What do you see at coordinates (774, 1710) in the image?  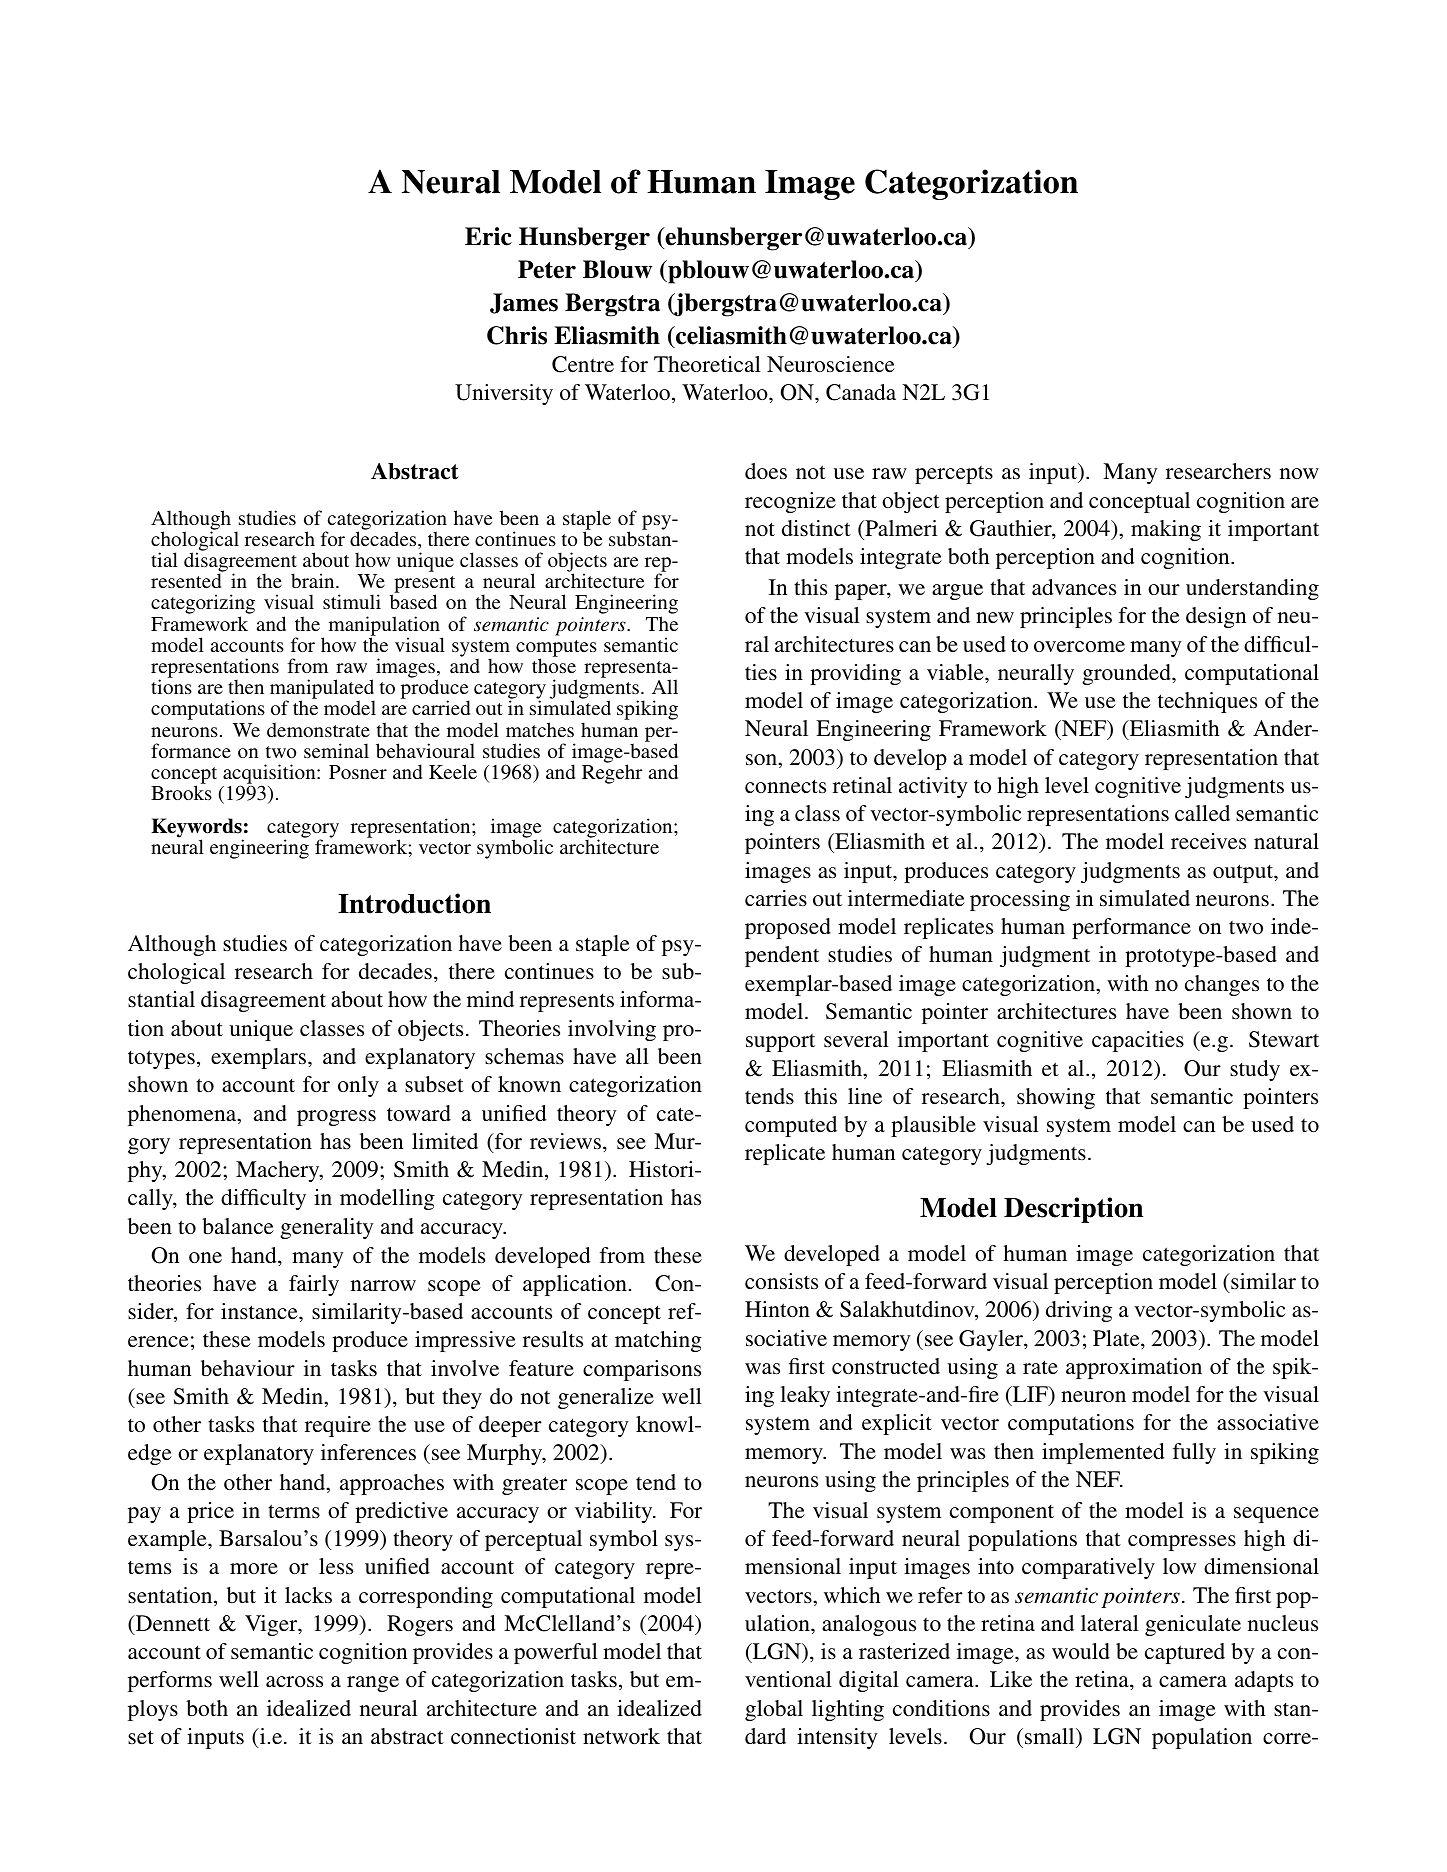 I see `global` at bounding box center [774, 1710].
